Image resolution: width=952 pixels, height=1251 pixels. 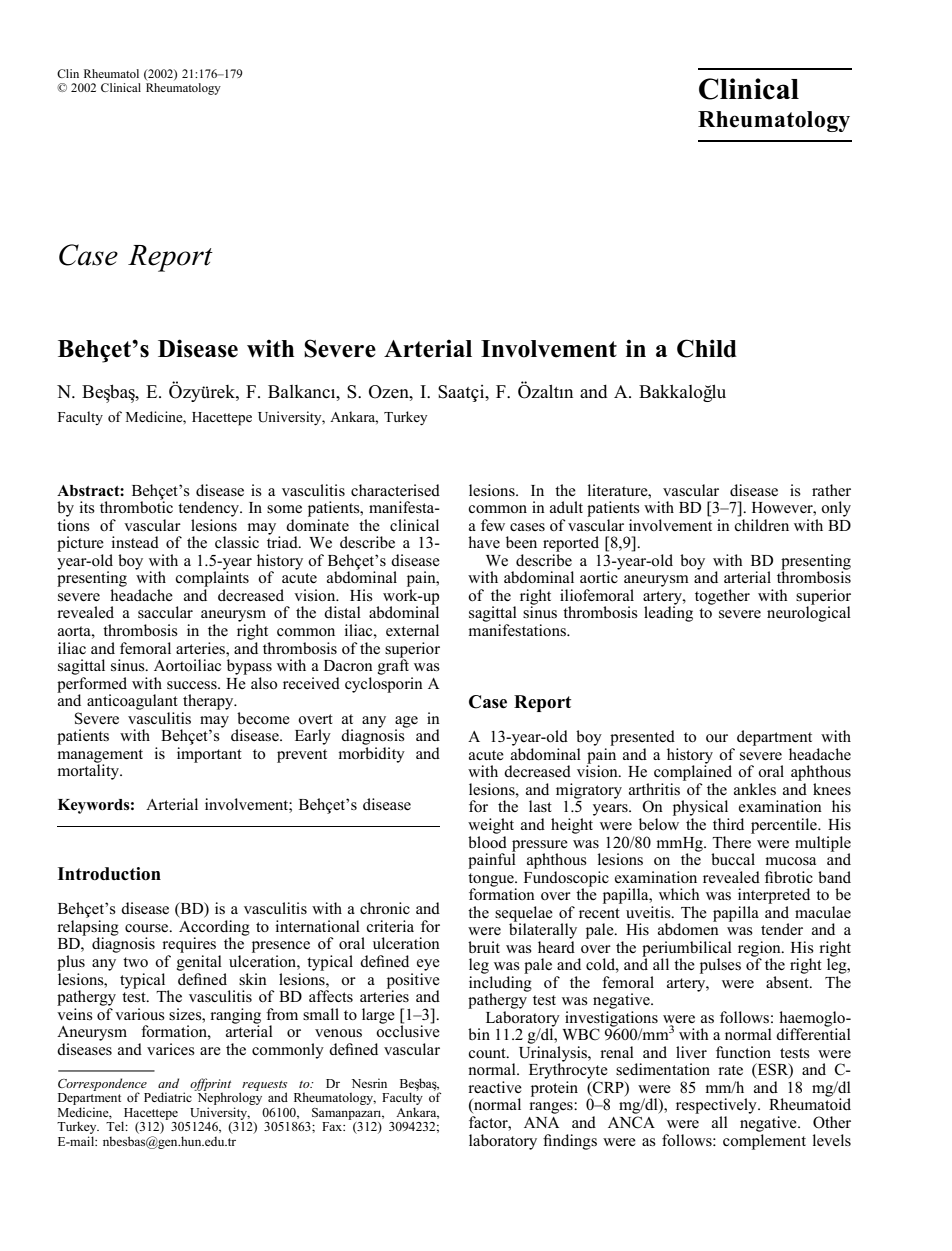 What do you see at coordinates (717, 1106) in the image?
I see `respectively` at bounding box center [717, 1106].
